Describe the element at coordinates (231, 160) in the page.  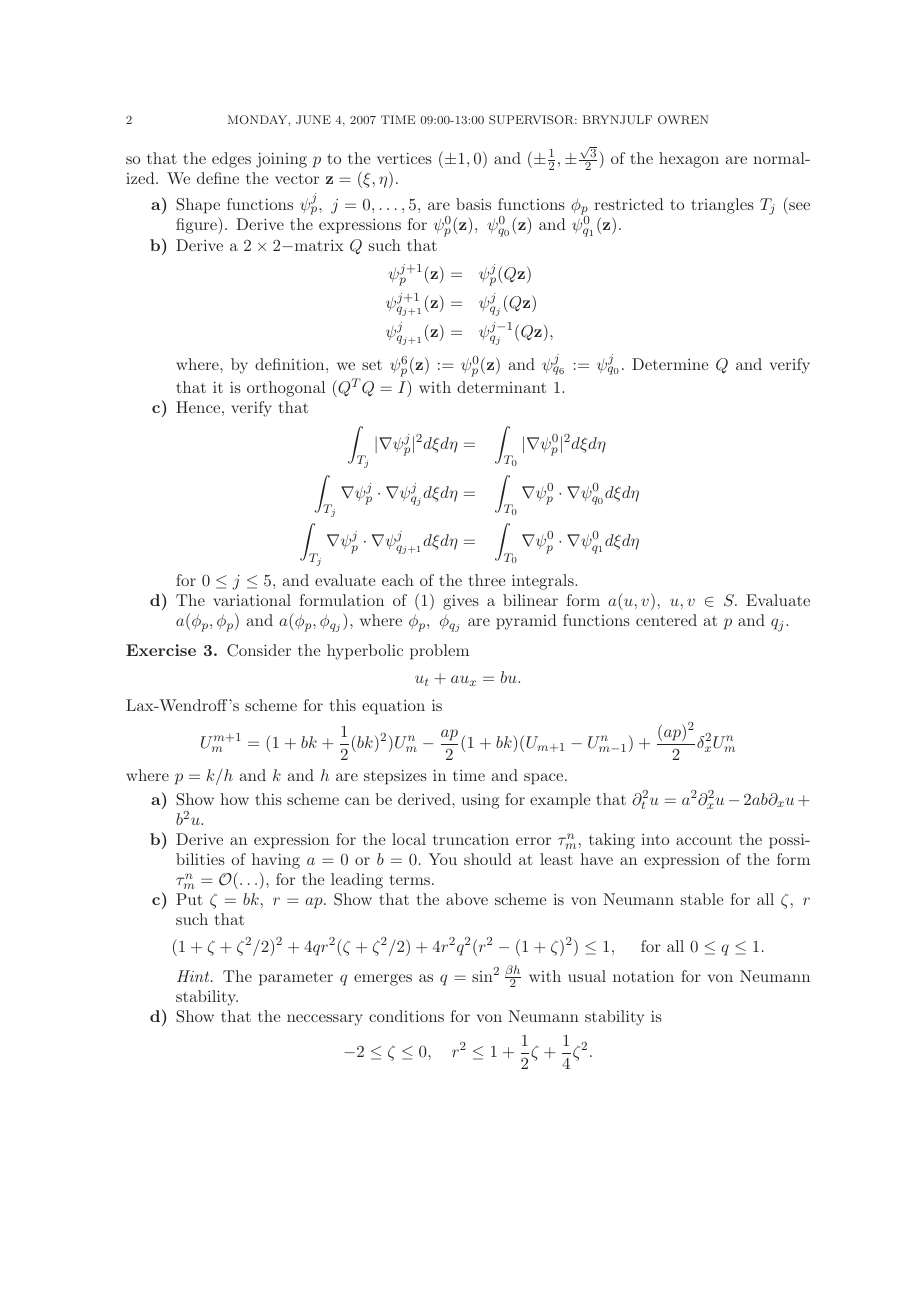
I see `edges` at that location.
